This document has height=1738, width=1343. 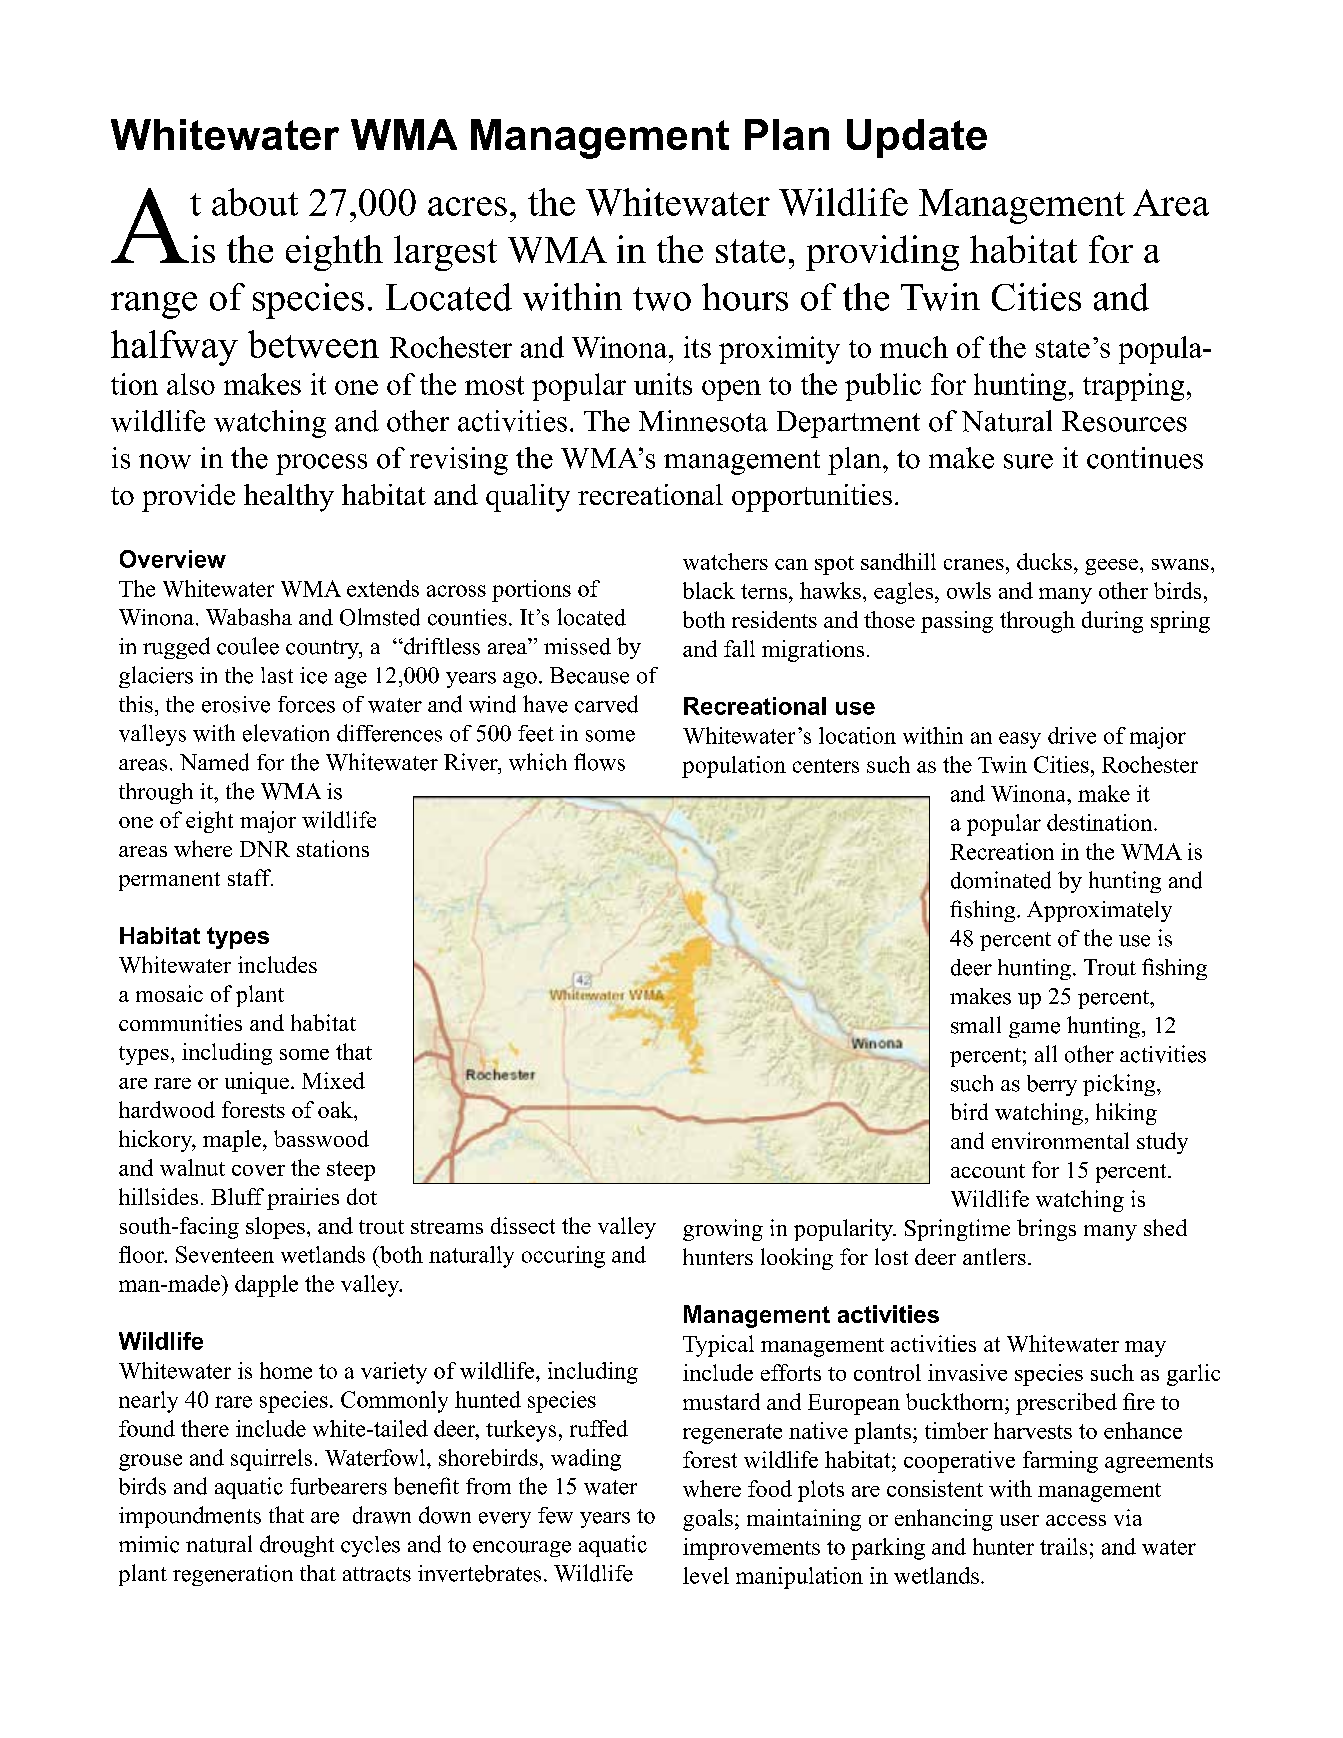 What do you see at coordinates (255, 202) in the document?
I see `about` at bounding box center [255, 202].
